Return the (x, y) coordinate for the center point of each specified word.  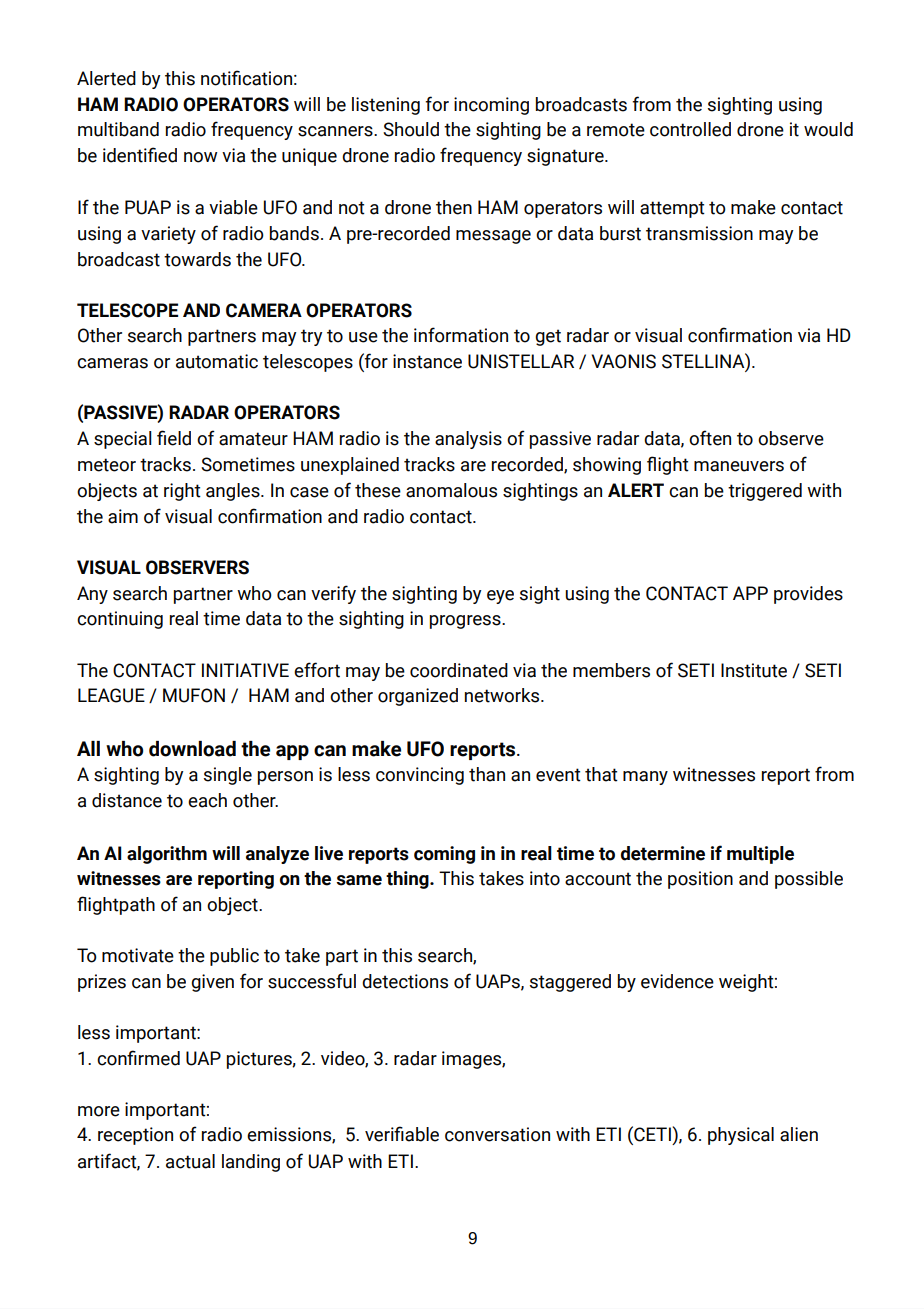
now (200, 157)
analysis (468, 440)
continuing (120, 620)
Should (411, 129)
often (710, 438)
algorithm (167, 855)
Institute (754, 670)
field (174, 438)
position (700, 880)
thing (408, 880)
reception (135, 1136)
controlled (690, 129)
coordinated (459, 670)
